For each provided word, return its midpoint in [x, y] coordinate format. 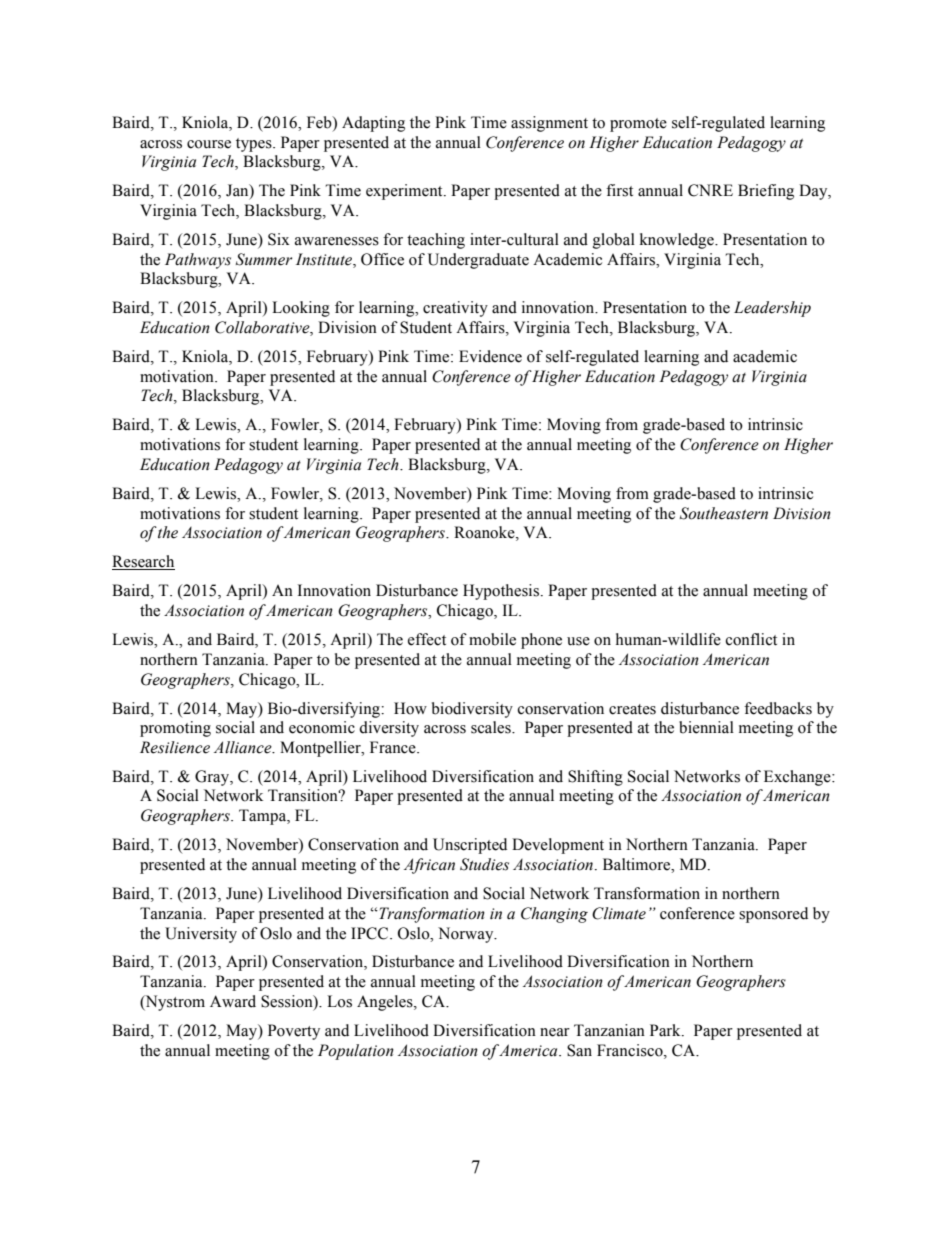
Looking [301, 309]
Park [666, 1030]
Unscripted [470, 846]
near [555, 1032]
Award [233, 1001]
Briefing [766, 192]
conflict [751, 639]
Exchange [798, 778]
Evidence [490, 356]
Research [143, 562]
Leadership [772, 309]
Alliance [244, 747]
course [209, 144]
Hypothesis [502, 592]
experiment [405, 192]
